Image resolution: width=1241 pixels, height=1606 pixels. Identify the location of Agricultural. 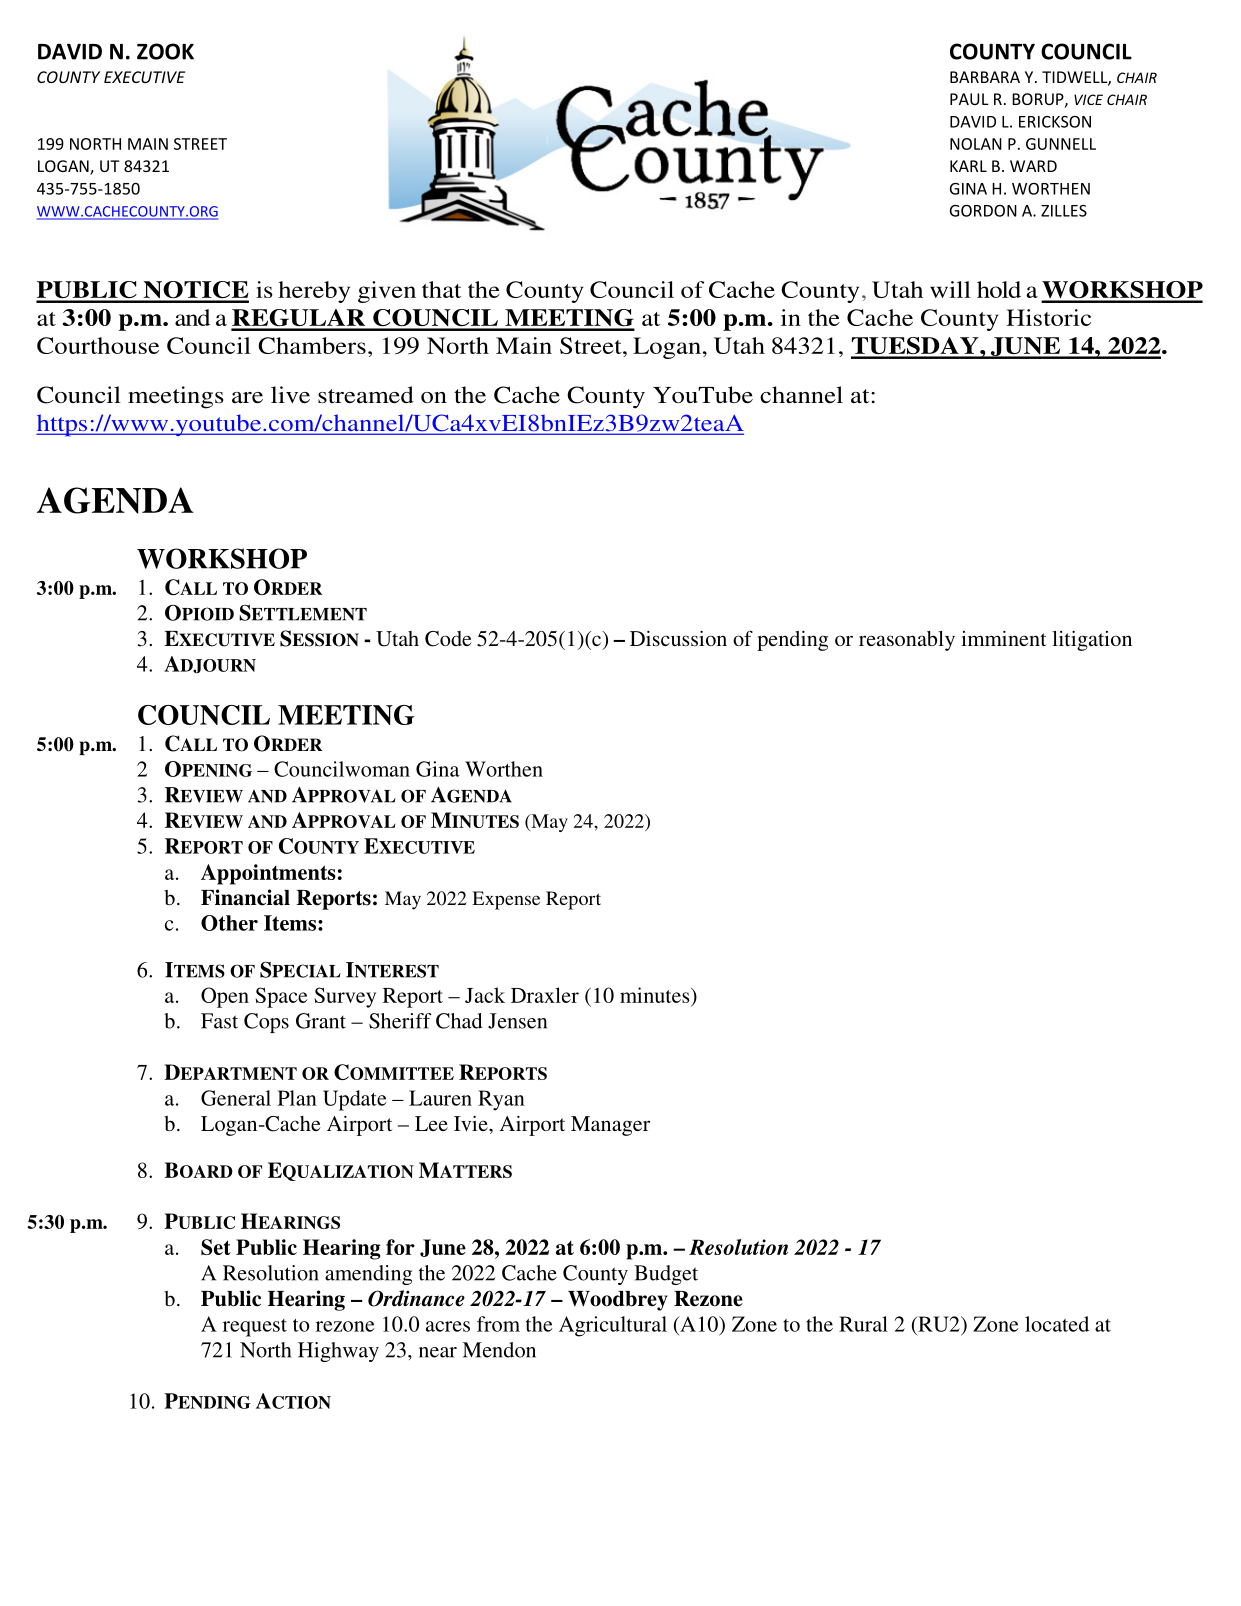
(613, 1326).
